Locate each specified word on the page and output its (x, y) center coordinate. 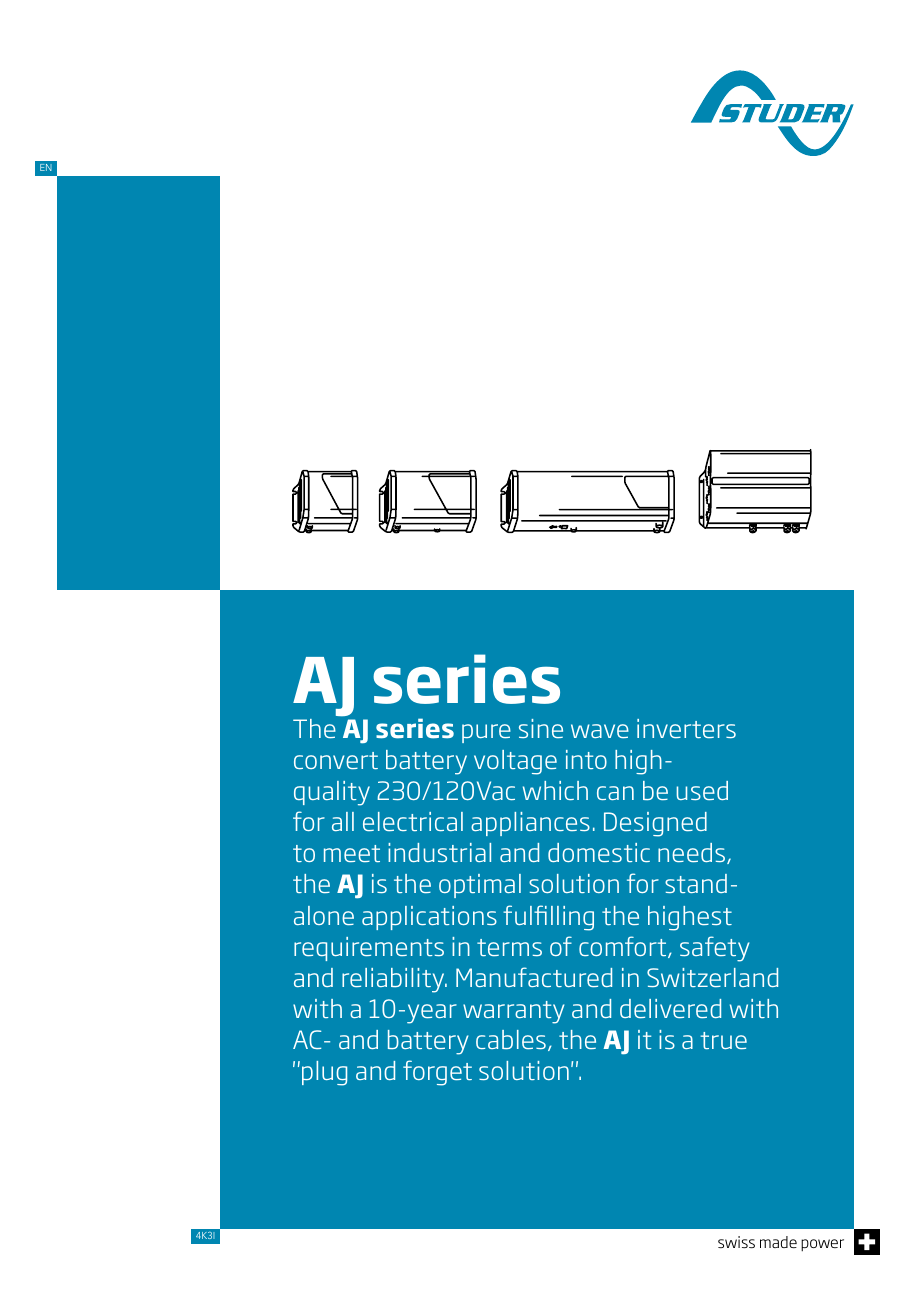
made (778, 1242)
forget (437, 1073)
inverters (686, 728)
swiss (736, 1242)
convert (336, 760)
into (586, 759)
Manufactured (534, 977)
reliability (394, 980)
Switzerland (712, 977)
